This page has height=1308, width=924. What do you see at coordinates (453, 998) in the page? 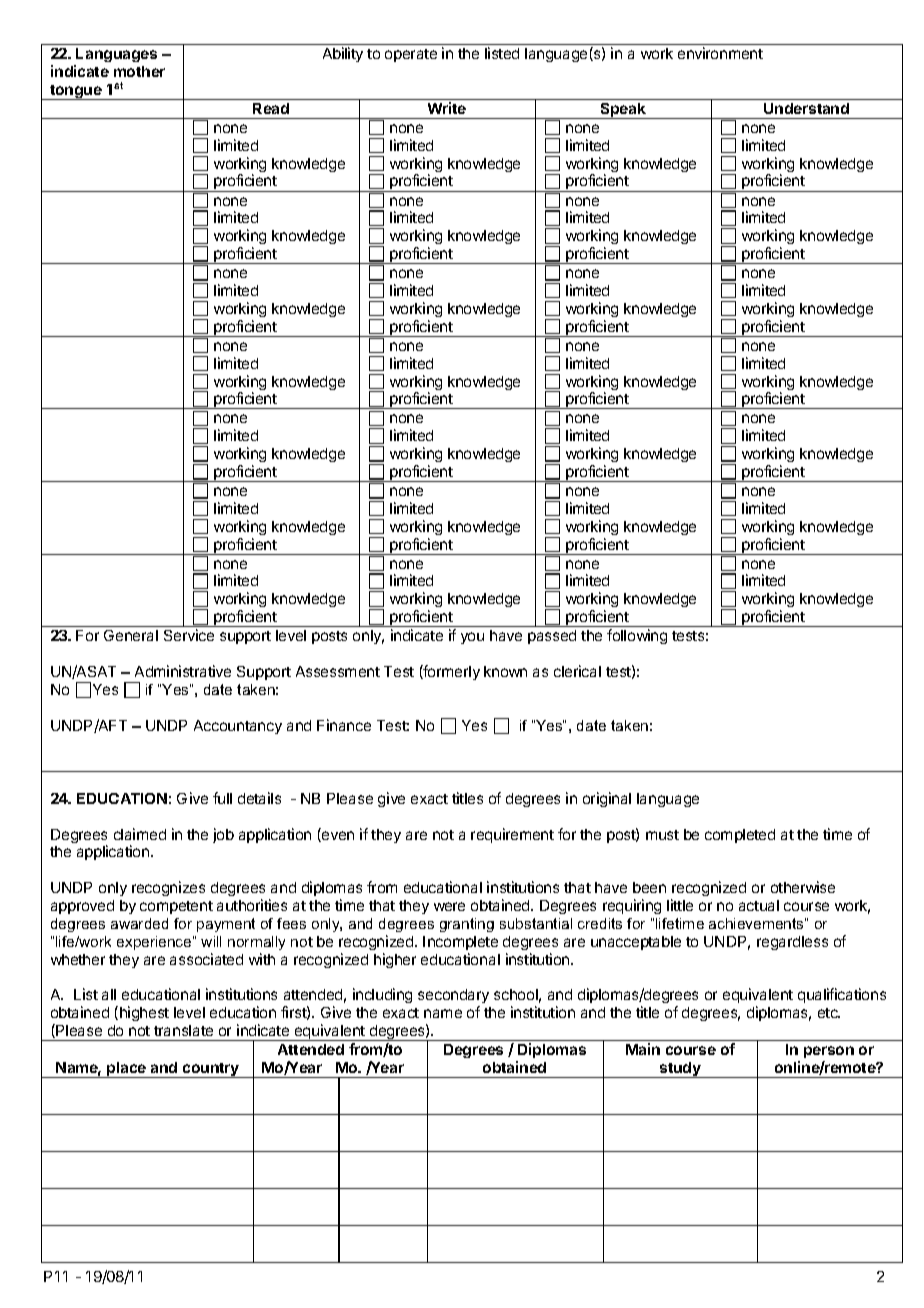
I see `secondary` at bounding box center [453, 998].
